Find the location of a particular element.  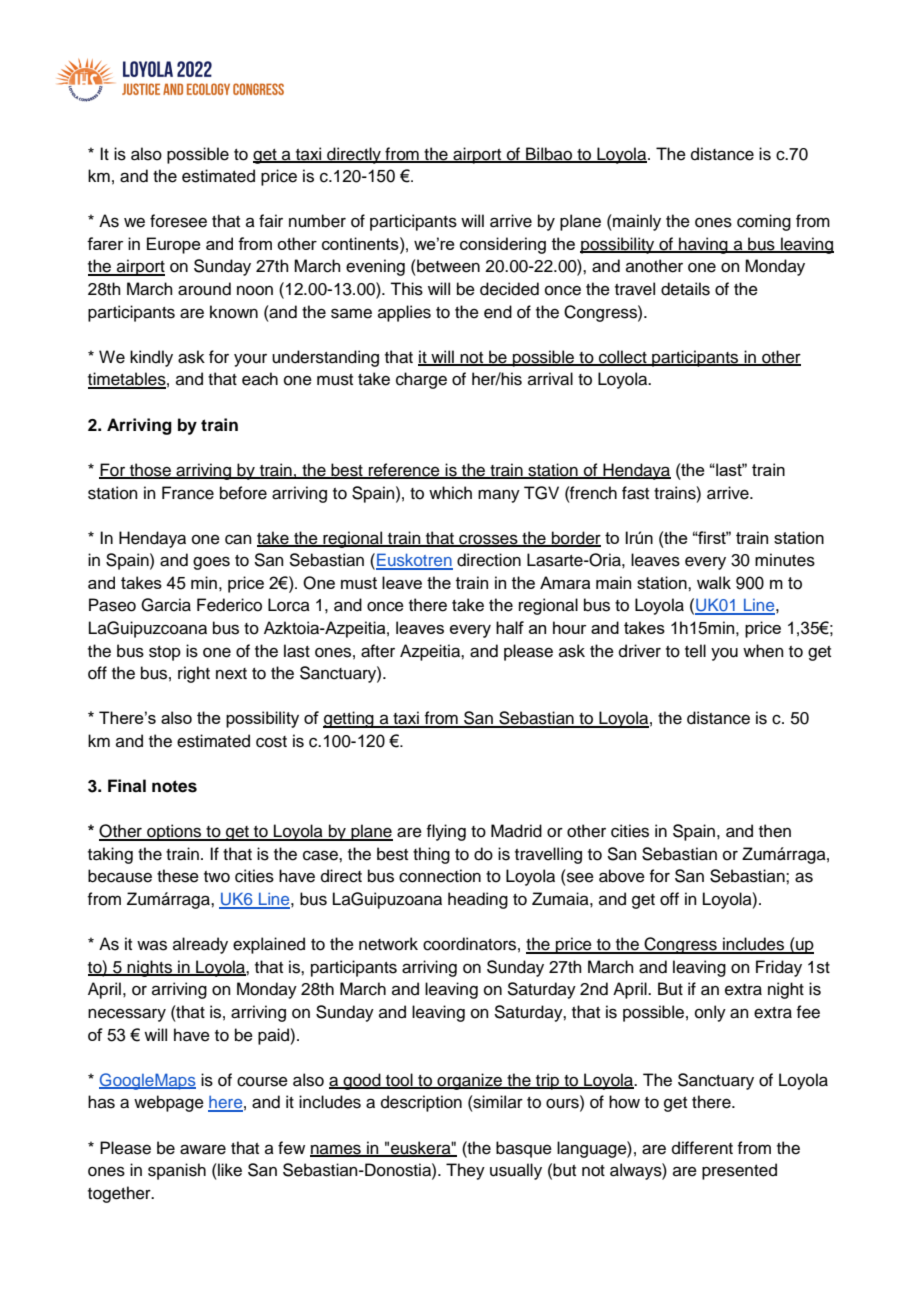

crosses is located at coordinates (488, 540).
